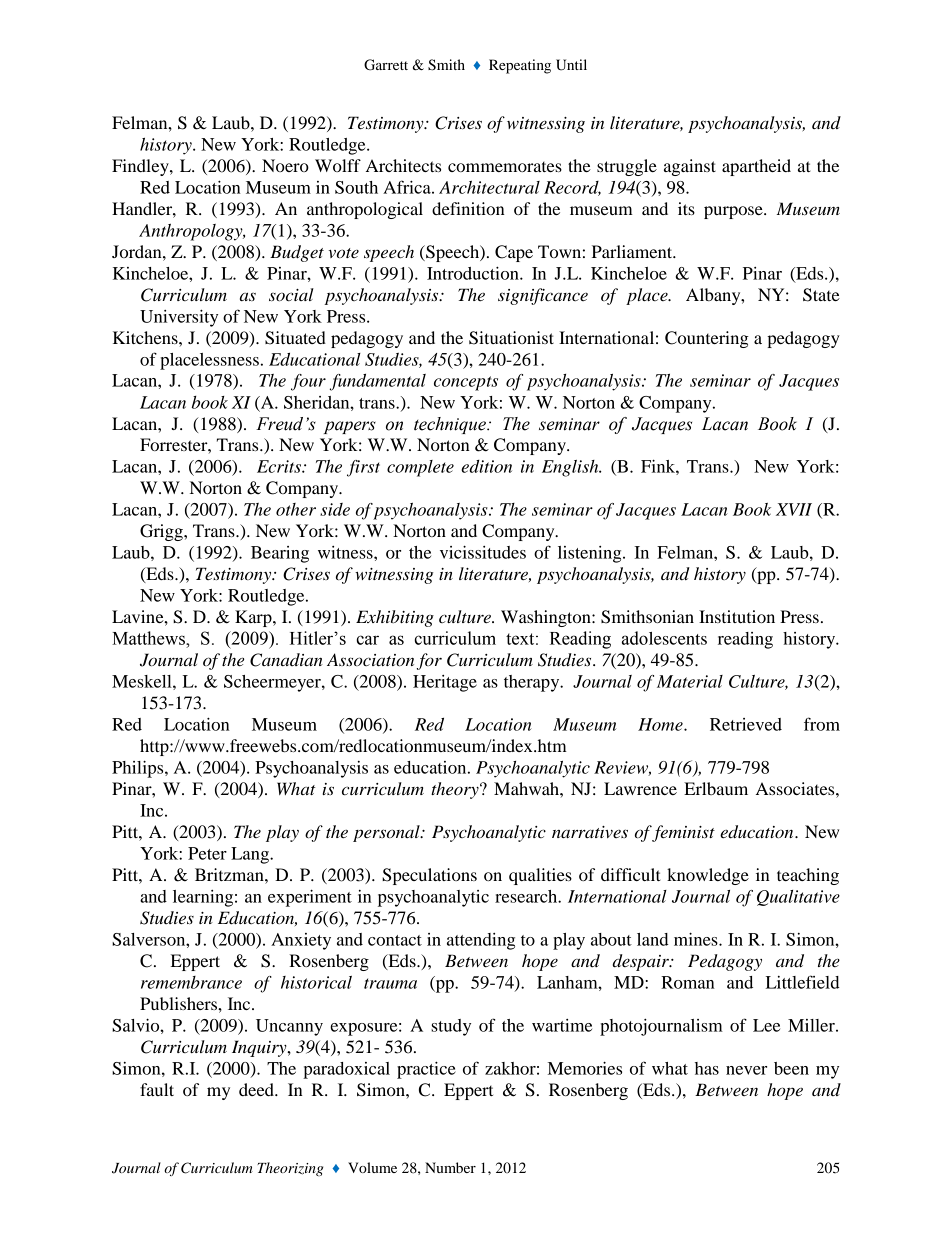 The image size is (952, 1233). Describe the element at coordinates (547, 618) in the screenshot. I see `Washington` at that location.
